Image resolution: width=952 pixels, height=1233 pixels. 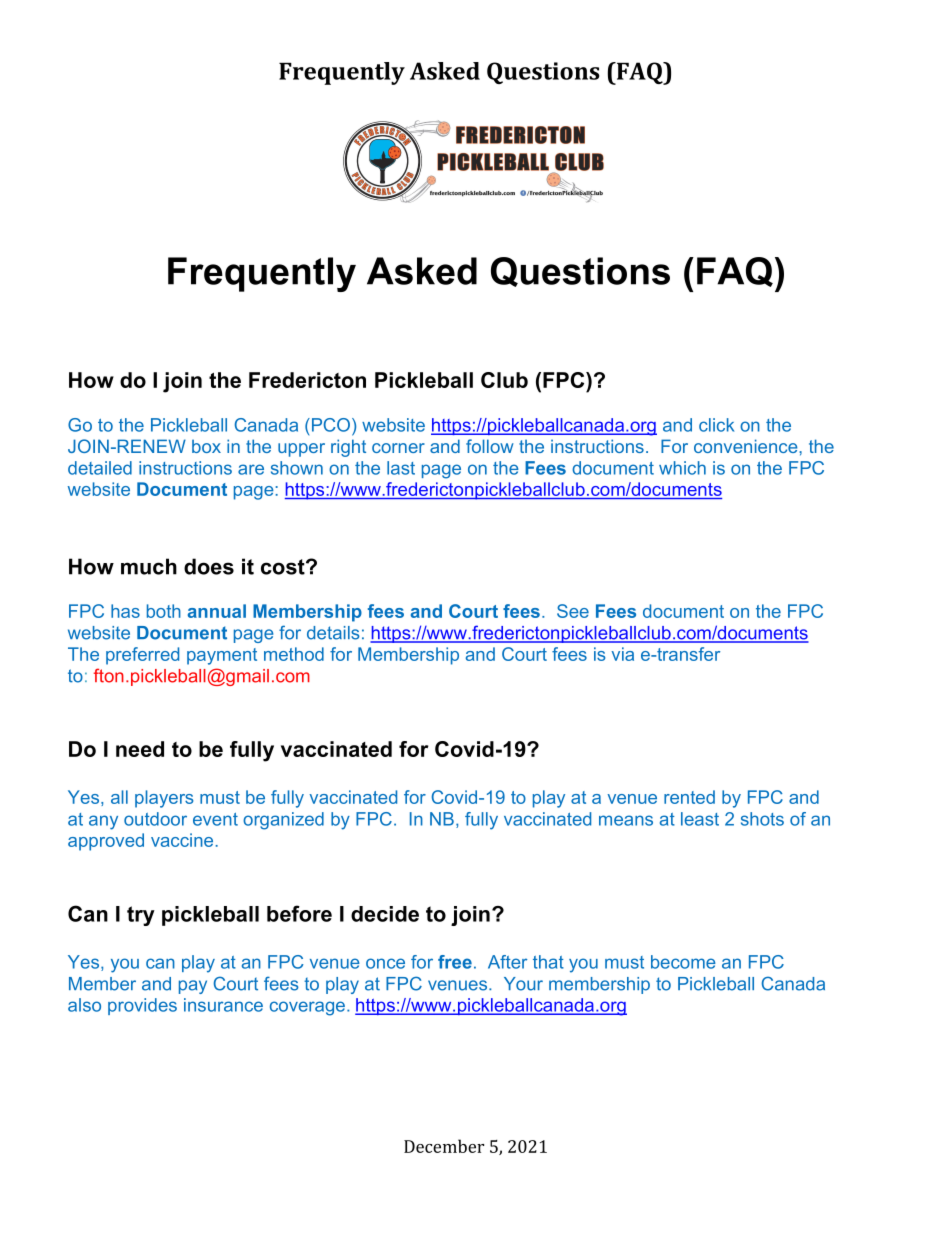 What do you see at coordinates (682, 468) in the screenshot?
I see `which` at bounding box center [682, 468].
